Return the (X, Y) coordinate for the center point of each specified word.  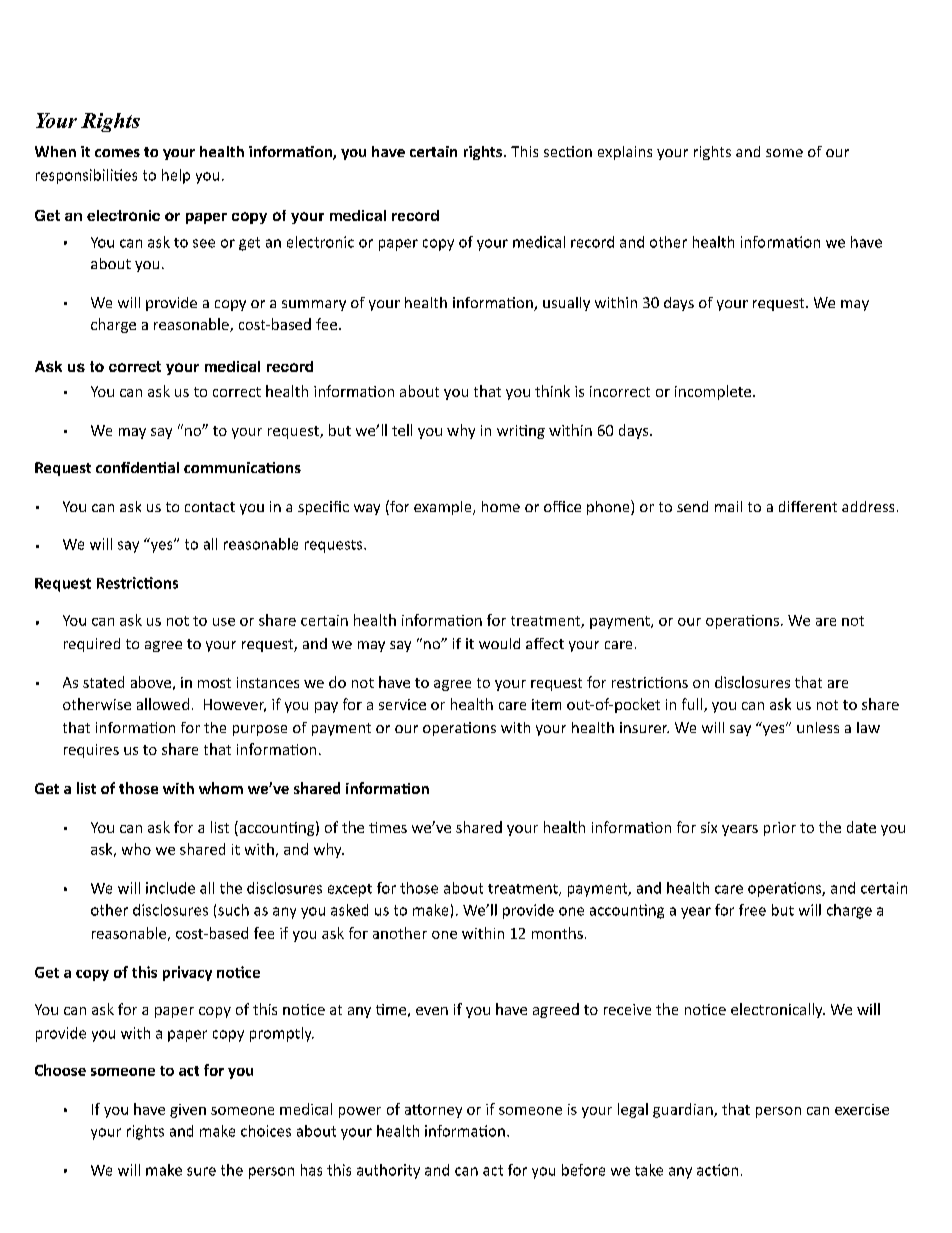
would (499, 643)
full (693, 705)
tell (402, 430)
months (557, 933)
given (188, 1111)
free (752, 910)
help (176, 176)
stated (103, 682)
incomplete (714, 392)
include (170, 888)
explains (625, 153)
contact (210, 507)
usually (566, 304)
